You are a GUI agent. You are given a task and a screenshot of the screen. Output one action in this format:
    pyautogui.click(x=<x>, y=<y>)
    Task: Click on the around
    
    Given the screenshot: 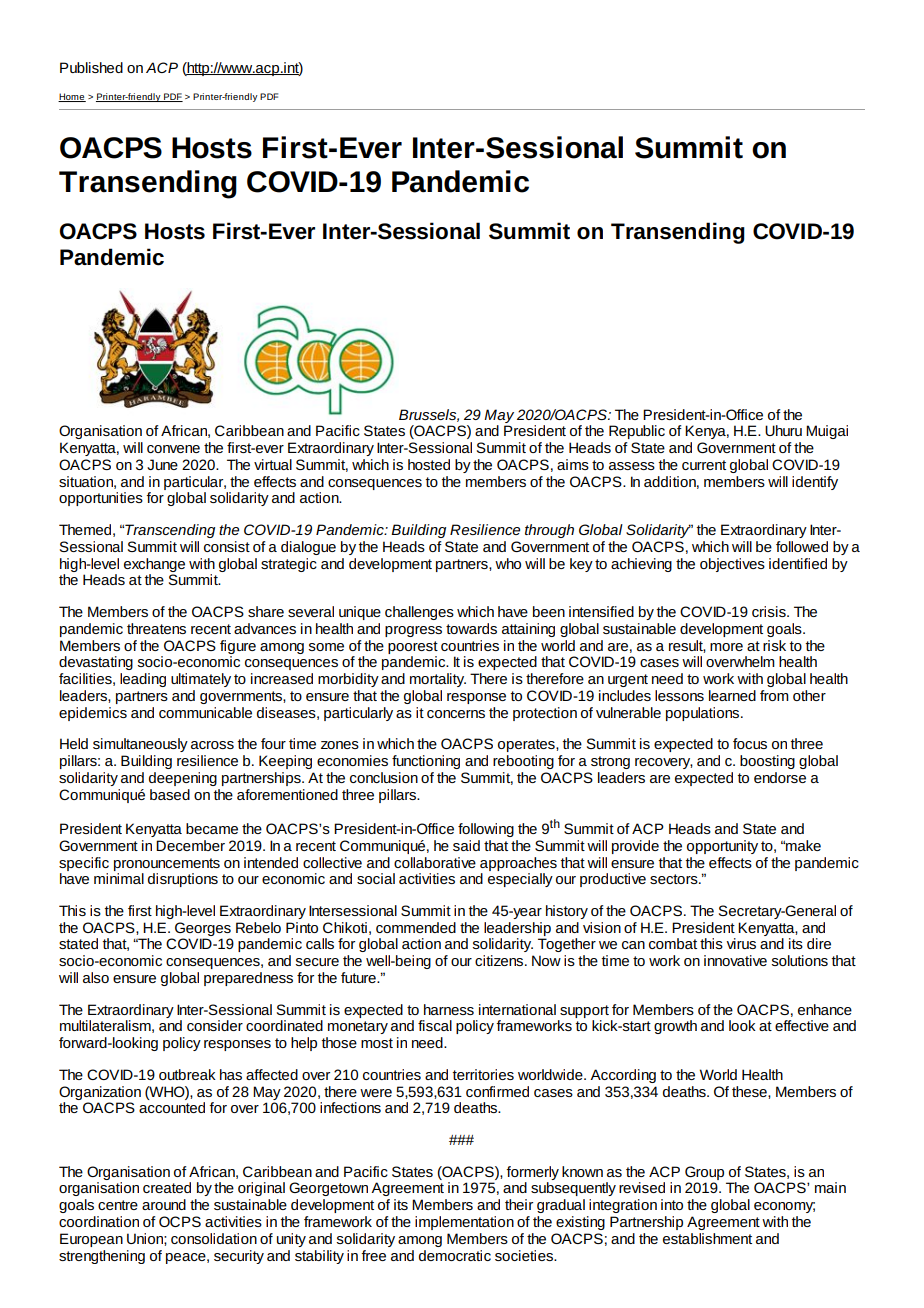 What is the action you would take?
    pyautogui.click(x=164, y=1204)
